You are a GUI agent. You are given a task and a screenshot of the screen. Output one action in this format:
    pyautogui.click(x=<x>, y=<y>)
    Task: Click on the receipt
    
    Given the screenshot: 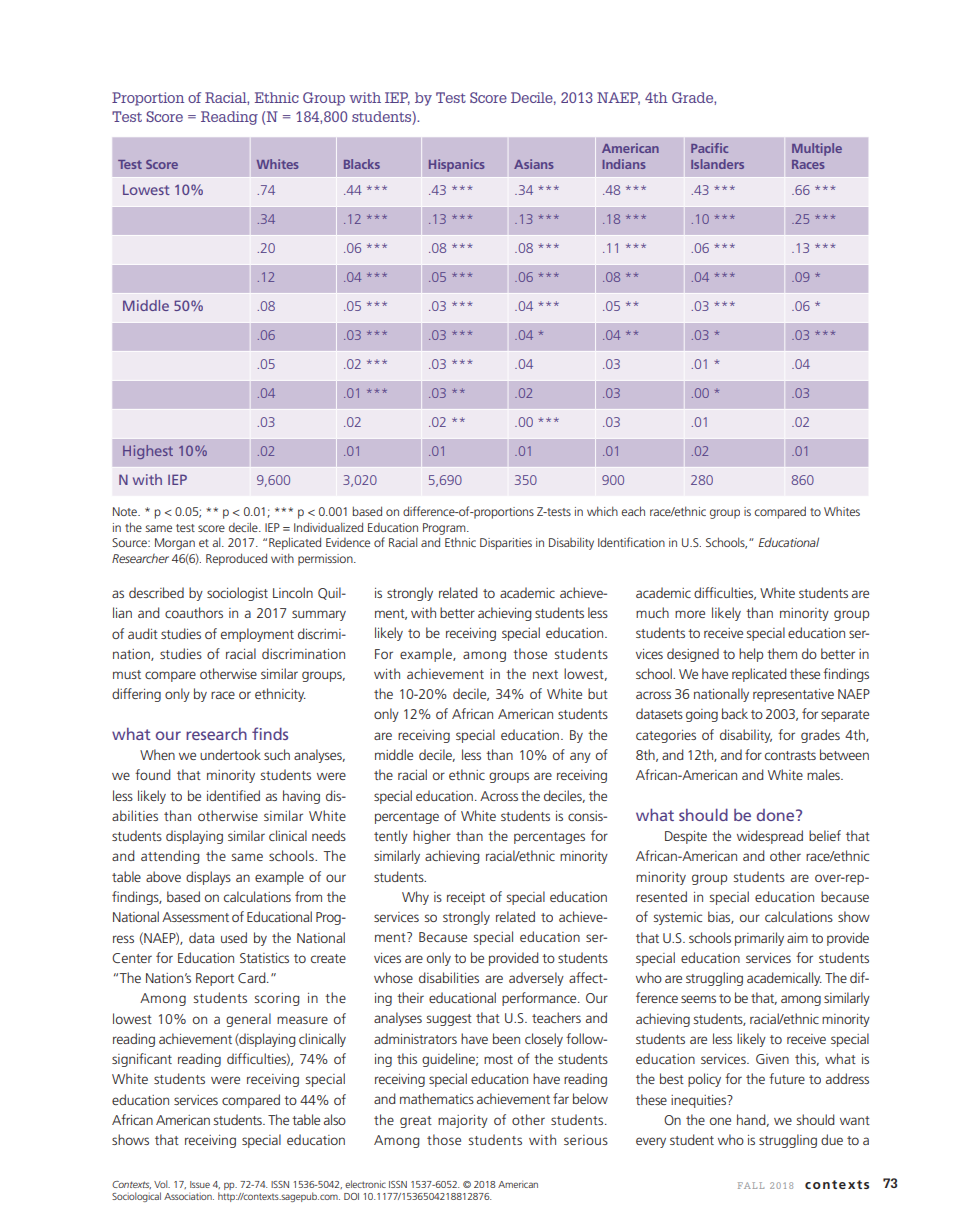 What is the action you would take?
    pyautogui.click(x=466, y=898)
